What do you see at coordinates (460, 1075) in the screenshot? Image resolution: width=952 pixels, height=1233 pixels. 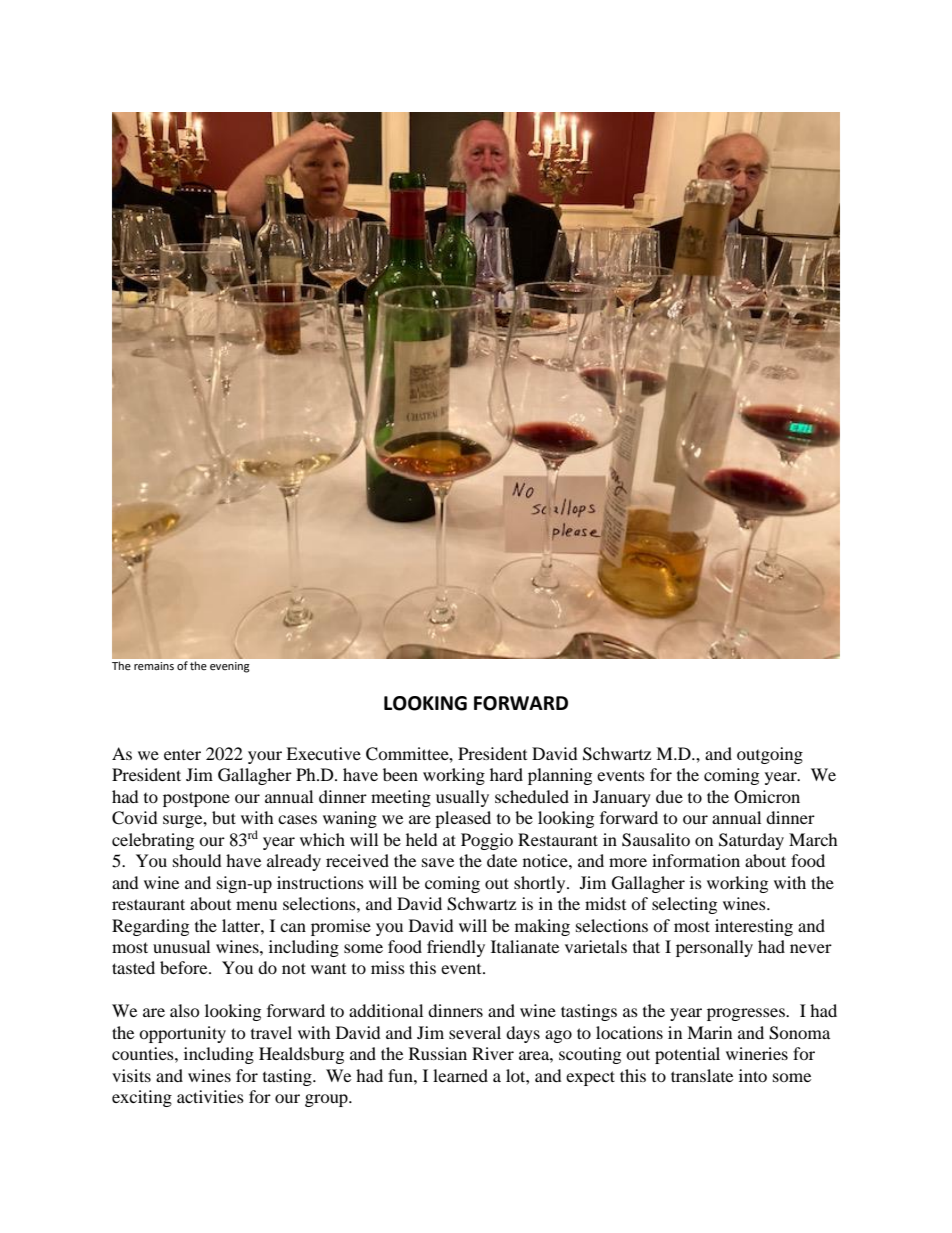 I see `learned` at bounding box center [460, 1075].
